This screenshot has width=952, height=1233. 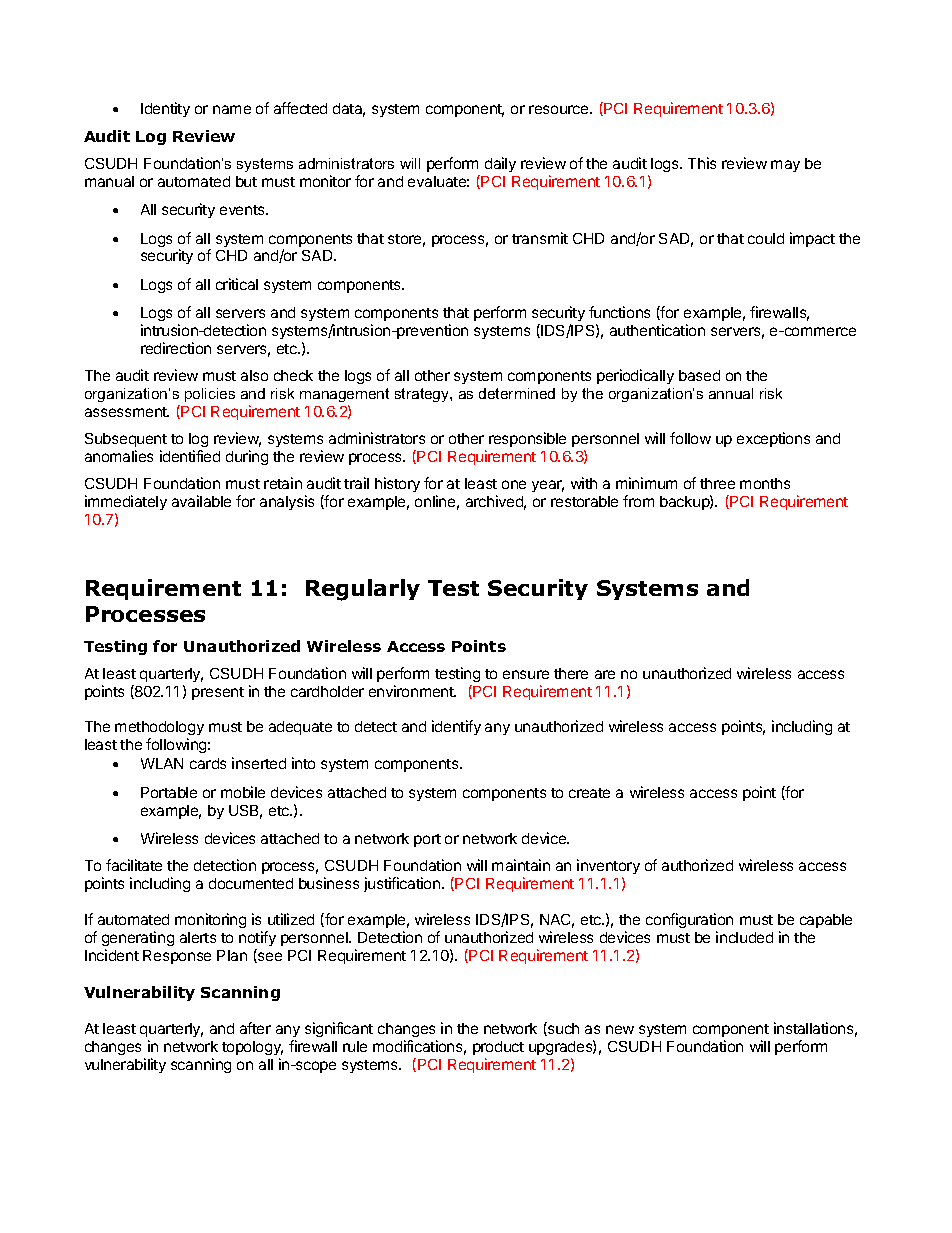 I want to click on after, so click(x=255, y=1028).
